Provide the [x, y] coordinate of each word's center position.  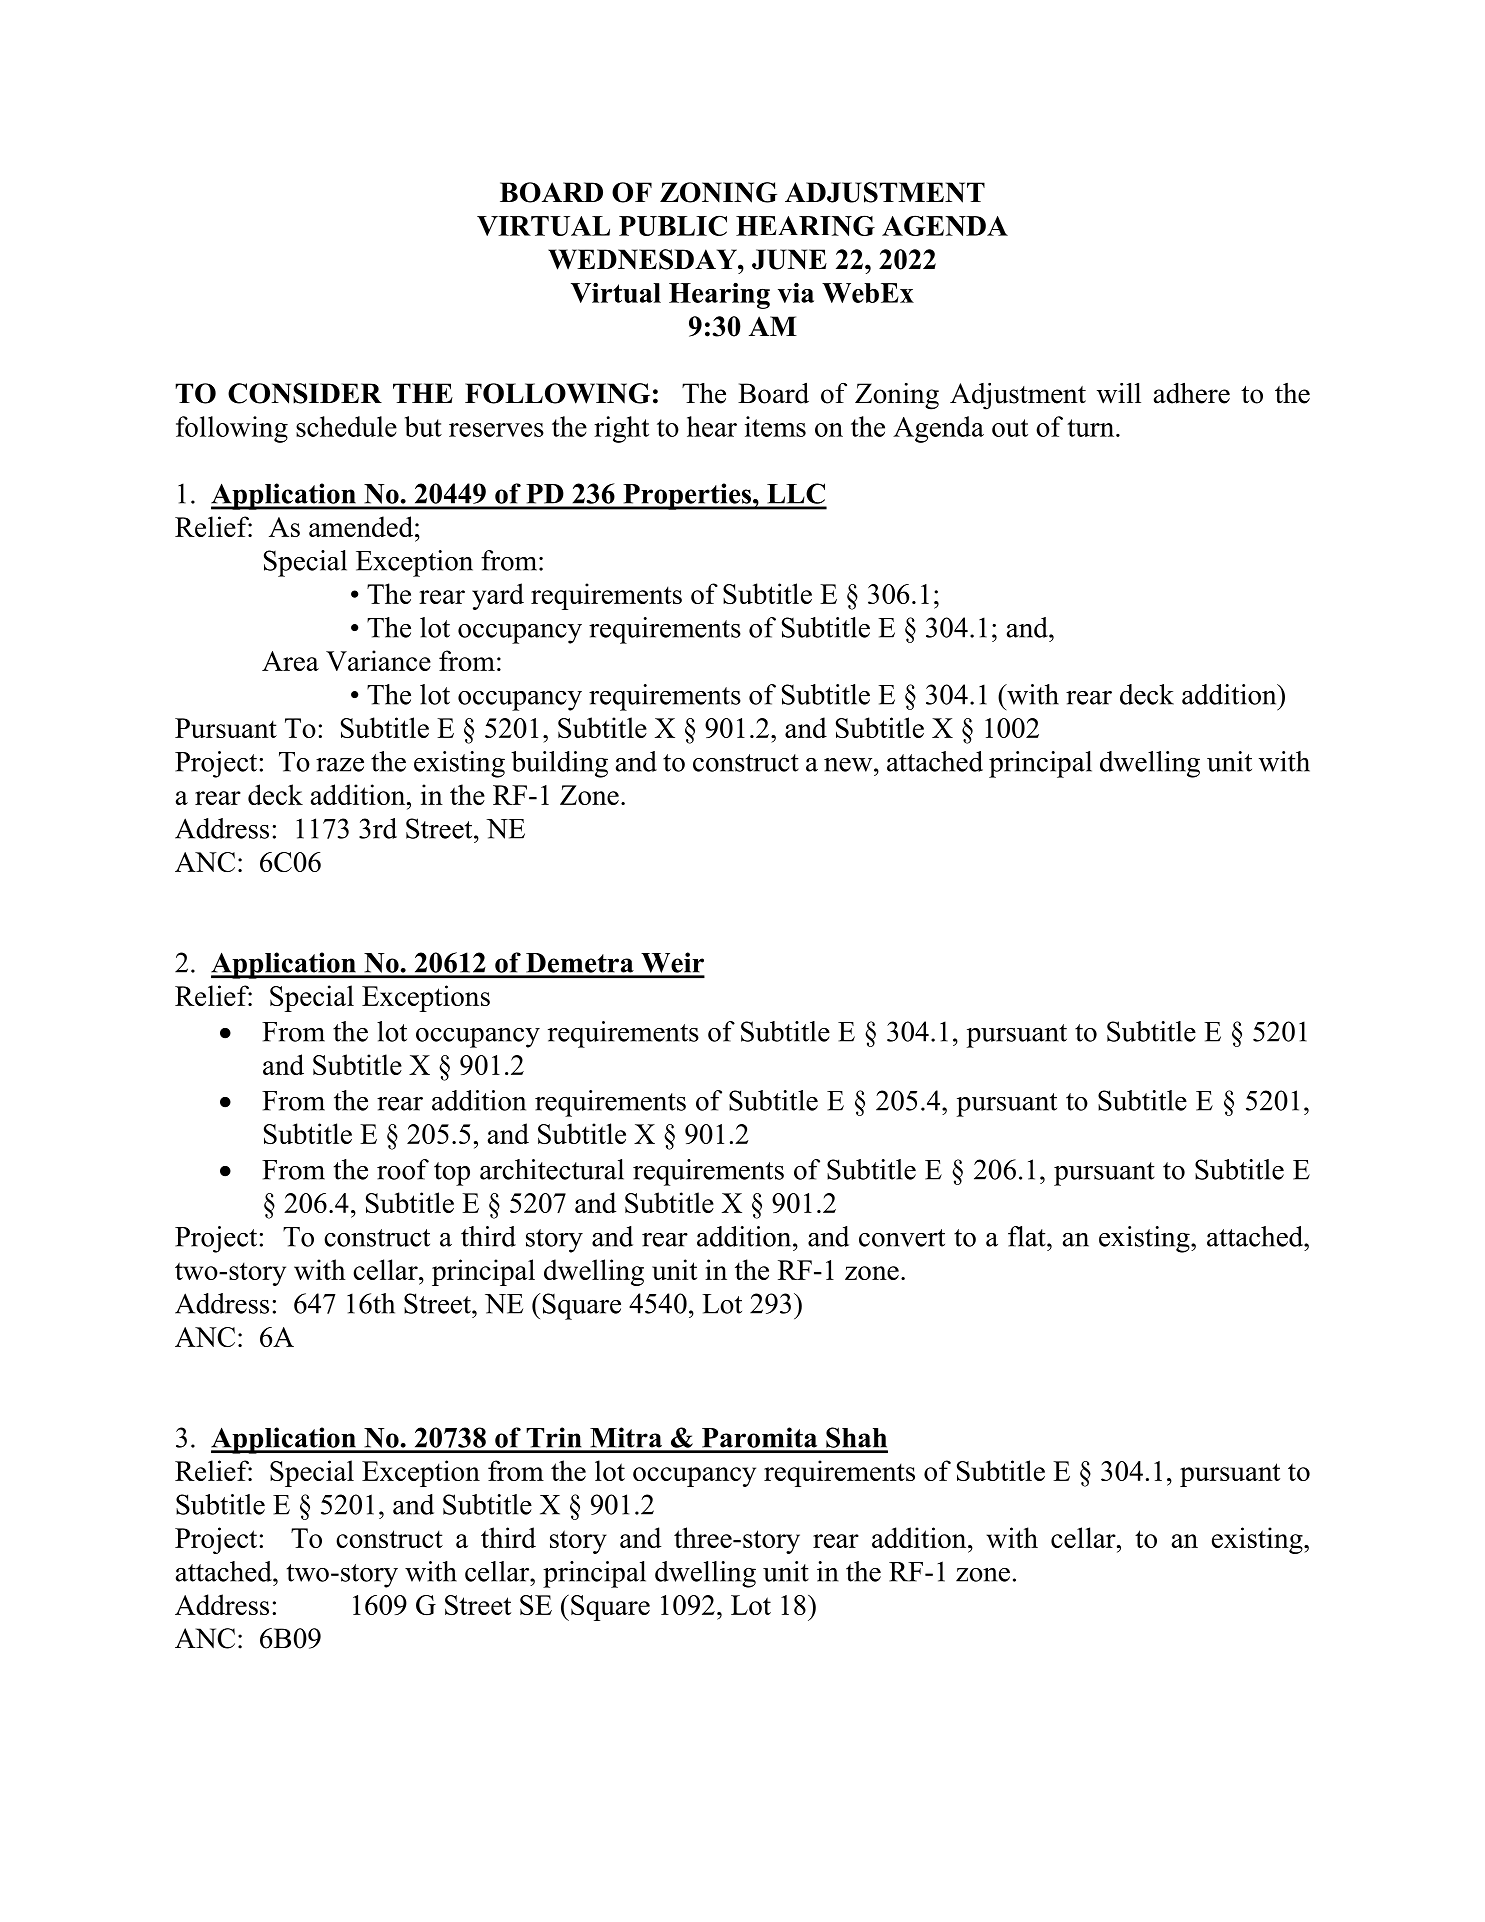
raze [340, 765]
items [775, 426]
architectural [552, 1169]
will [1119, 393]
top [452, 1174]
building [559, 764]
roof [403, 1169]
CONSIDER [305, 393]
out [1010, 428]
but [423, 426]
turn [1092, 428]
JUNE [789, 259]
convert [902, 1238]
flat [1028, 1236]
